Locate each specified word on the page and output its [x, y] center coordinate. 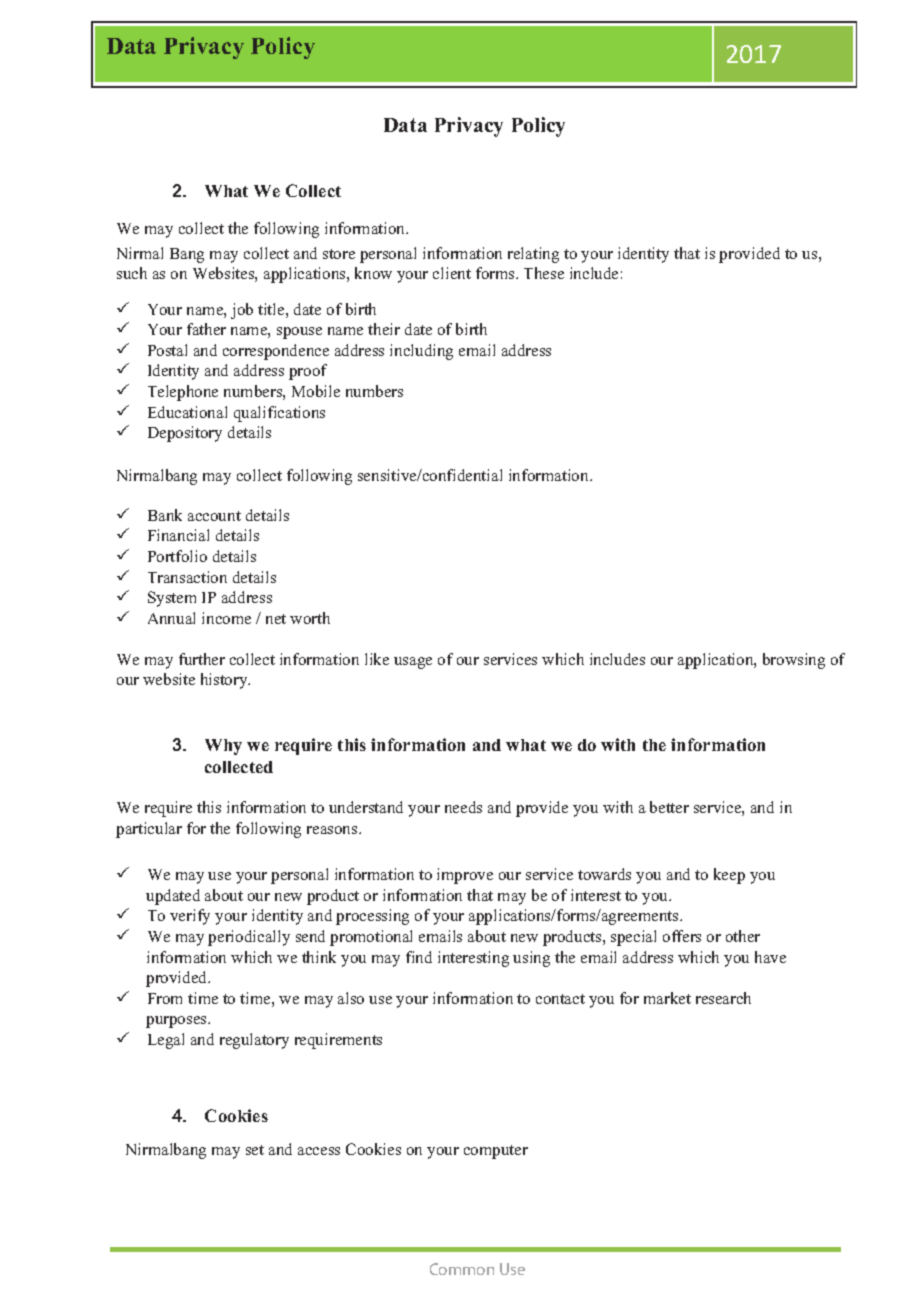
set [255, 1150]
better [669, 807]
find [419, 957]
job [242, 311]
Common [462, 1269]
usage [413, 663]
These [544, 273]
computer [496, 1152]
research [723, 998]
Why [223, 747]
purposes [177, 1022]
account [214, 516]
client [452, 273]
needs [463, 807]
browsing [794, 661]
